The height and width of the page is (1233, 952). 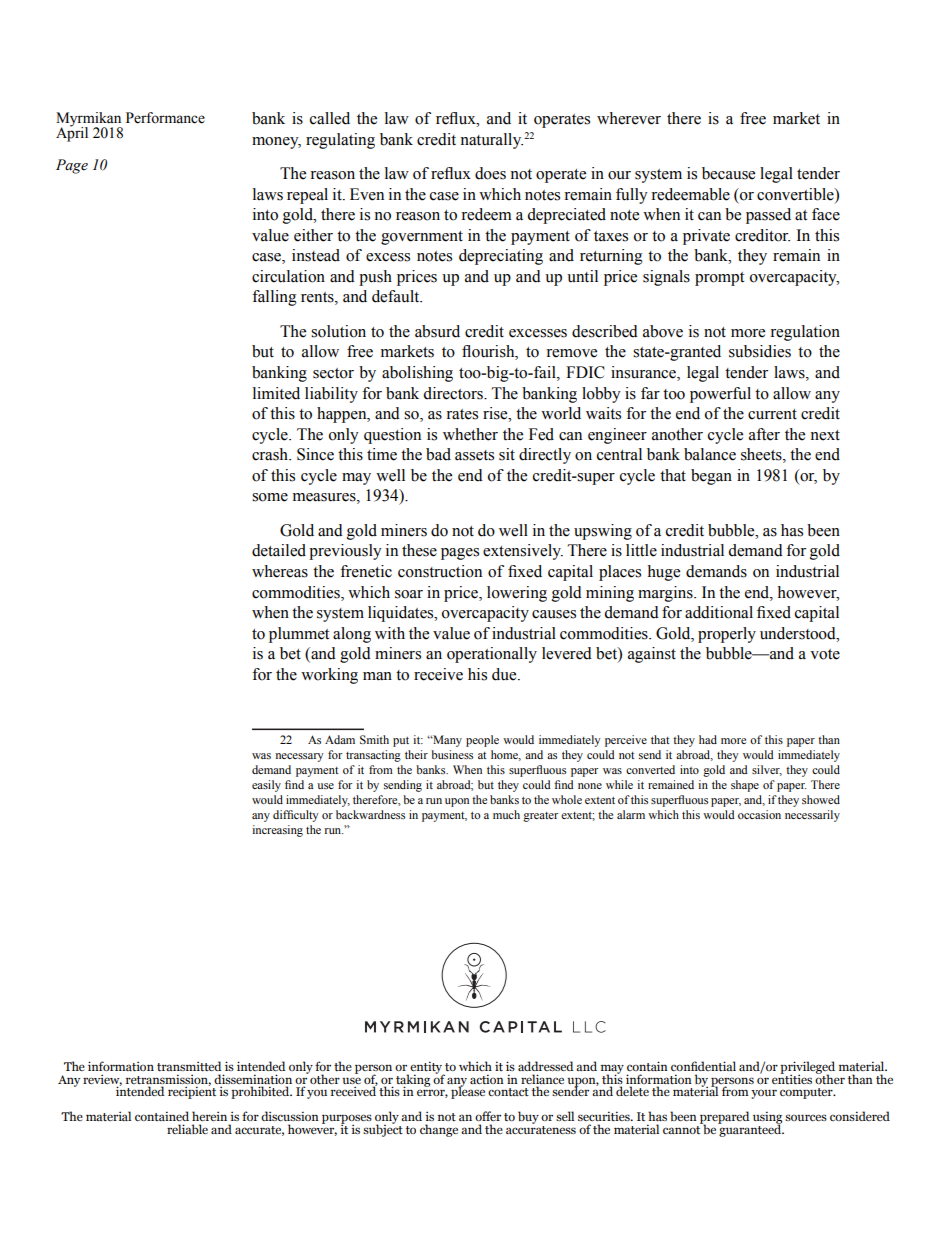 What do you see at coordinates (490, 173) in the page?
I see `does` at bounding box center [490, 173].
